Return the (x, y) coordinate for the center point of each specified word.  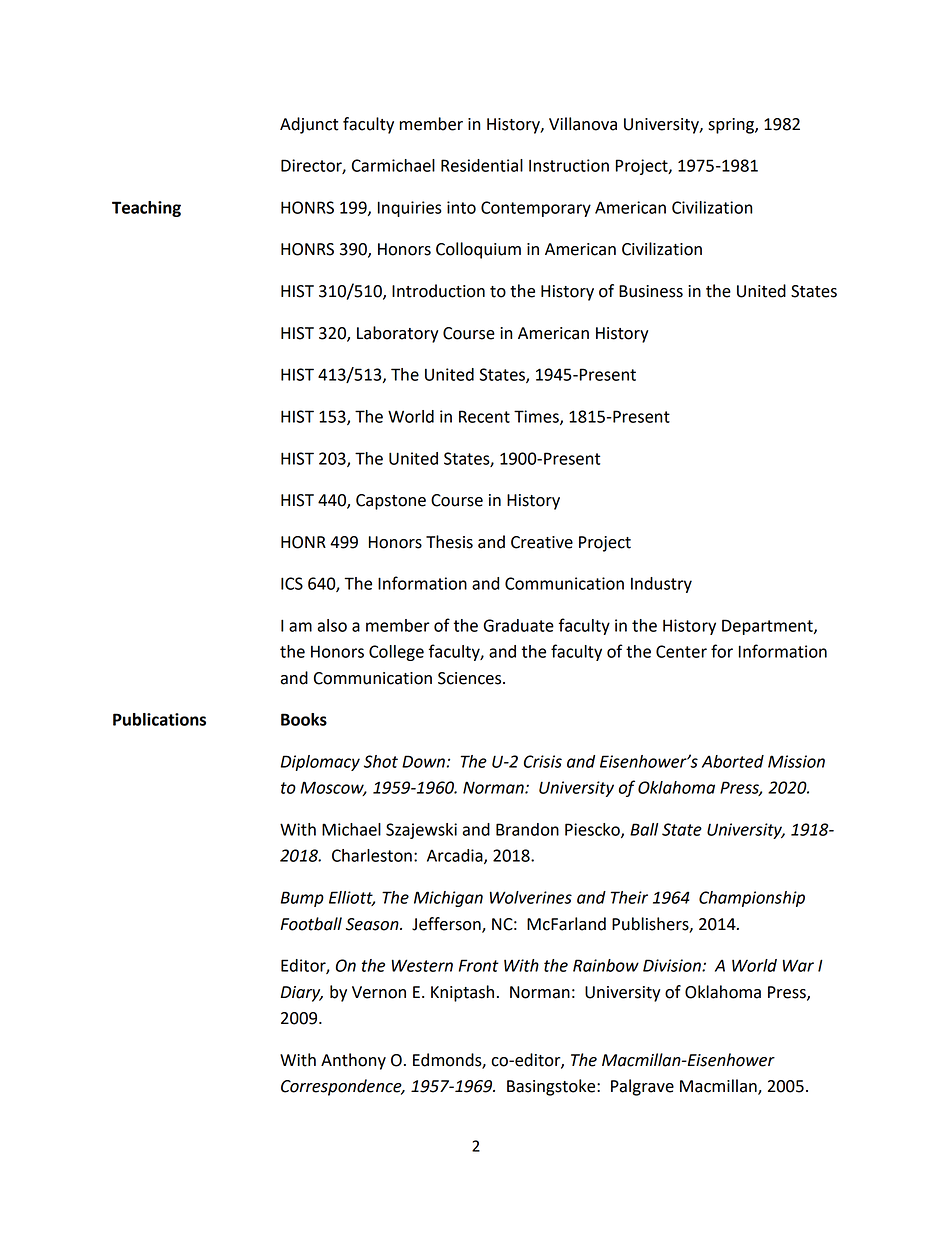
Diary (302, 994)
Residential (482, 165)
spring (732, 126)
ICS (292, 583)
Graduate (518, 625)
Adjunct (309, 125)
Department (768, 627)
